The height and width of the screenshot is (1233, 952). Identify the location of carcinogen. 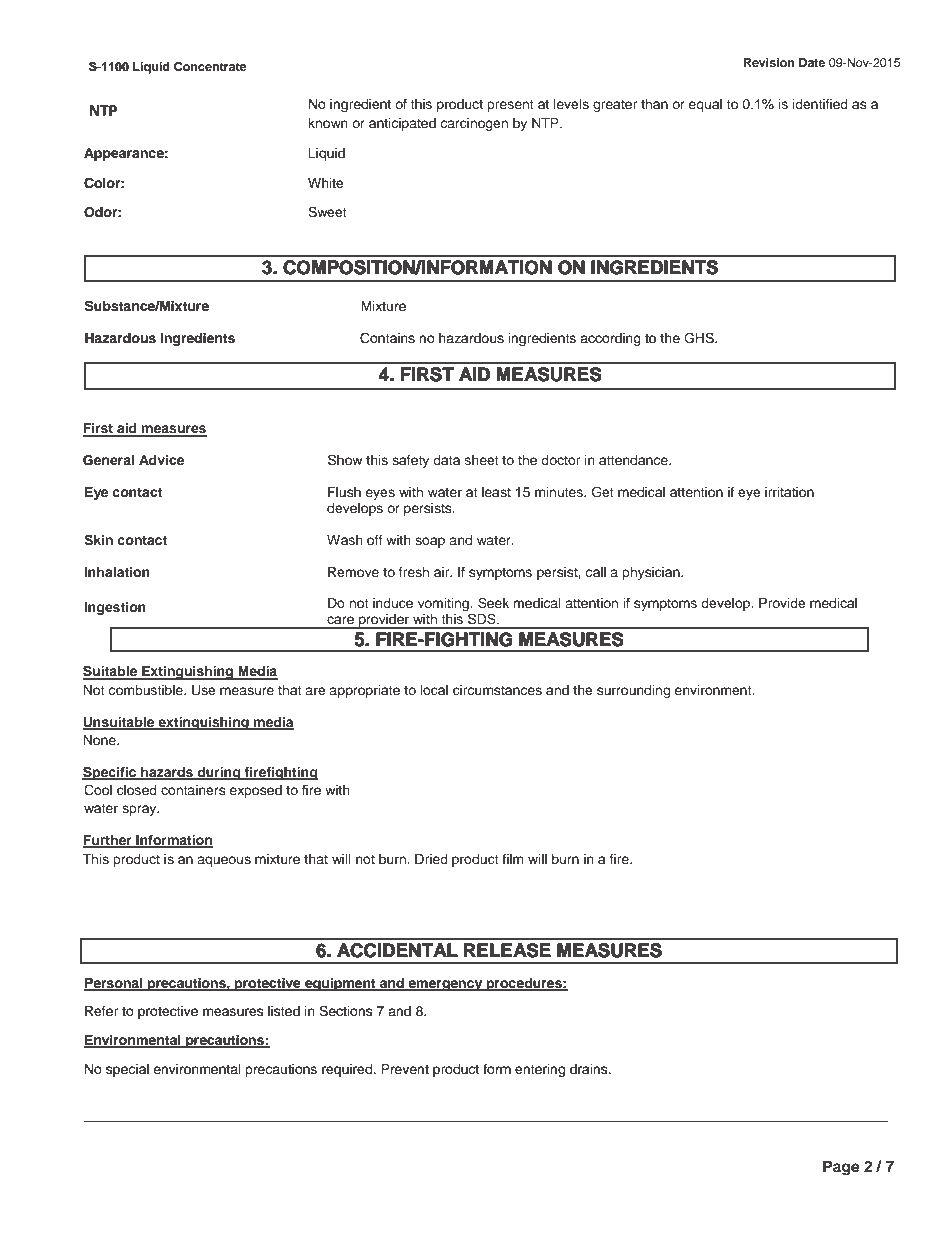
(474, 124).
